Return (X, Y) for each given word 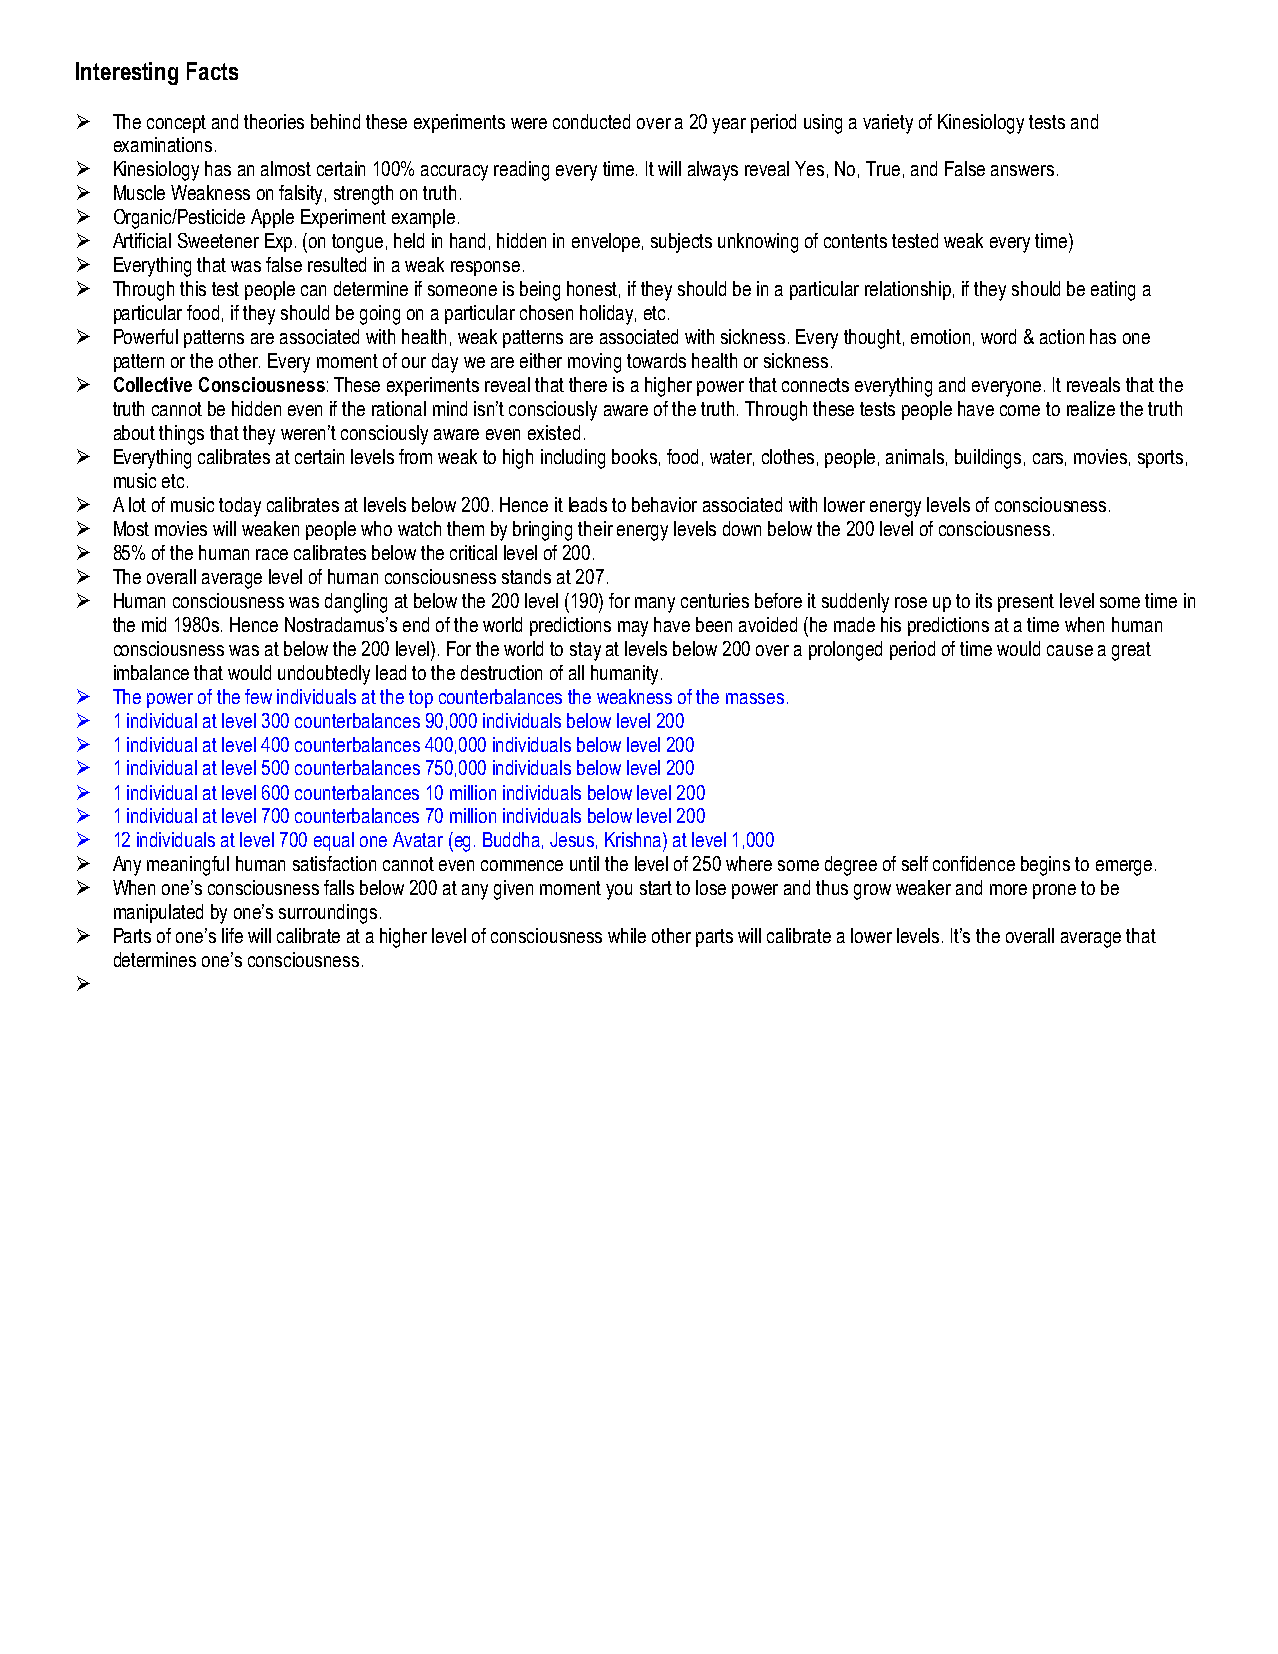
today (240, 507)
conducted (591, 121)
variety (888, 124)
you (619, 892)
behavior (664, 504)
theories (274, 121)
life (232, 935)
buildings (988, 459)
